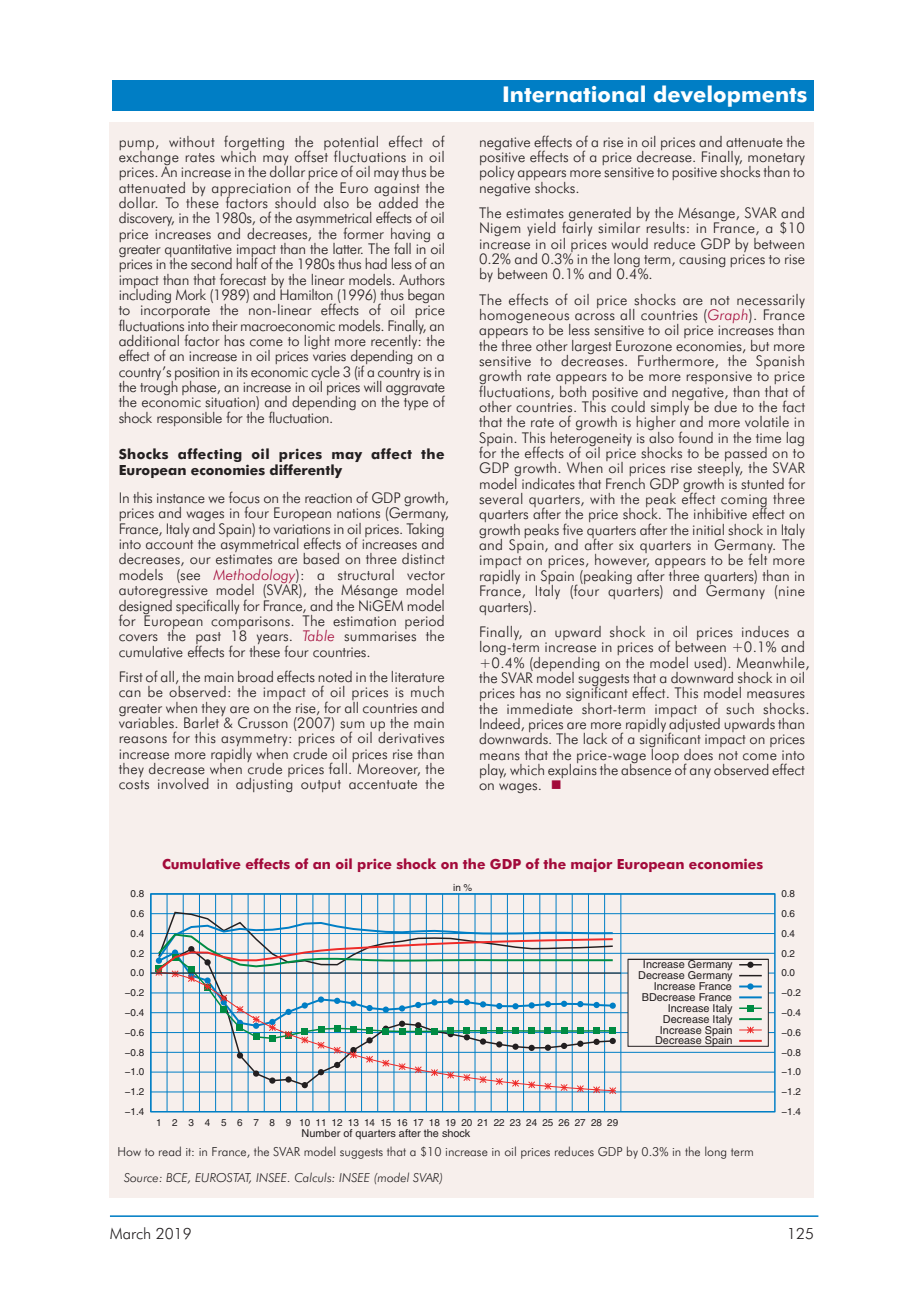  I want to click on policy, so click(497, 172).
